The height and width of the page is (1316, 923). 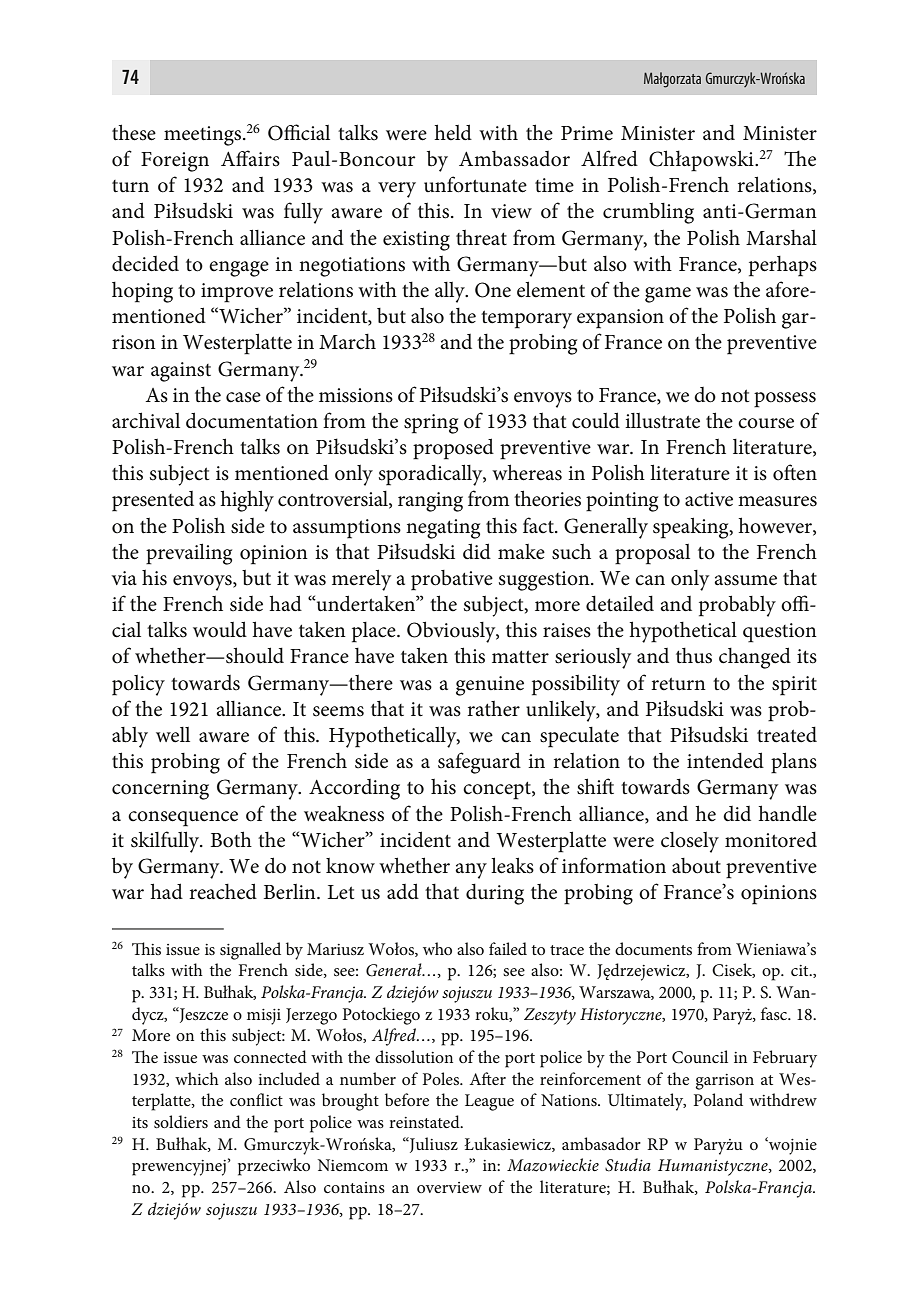 I want to click on unfortunate, so click(x=475, y=184).
